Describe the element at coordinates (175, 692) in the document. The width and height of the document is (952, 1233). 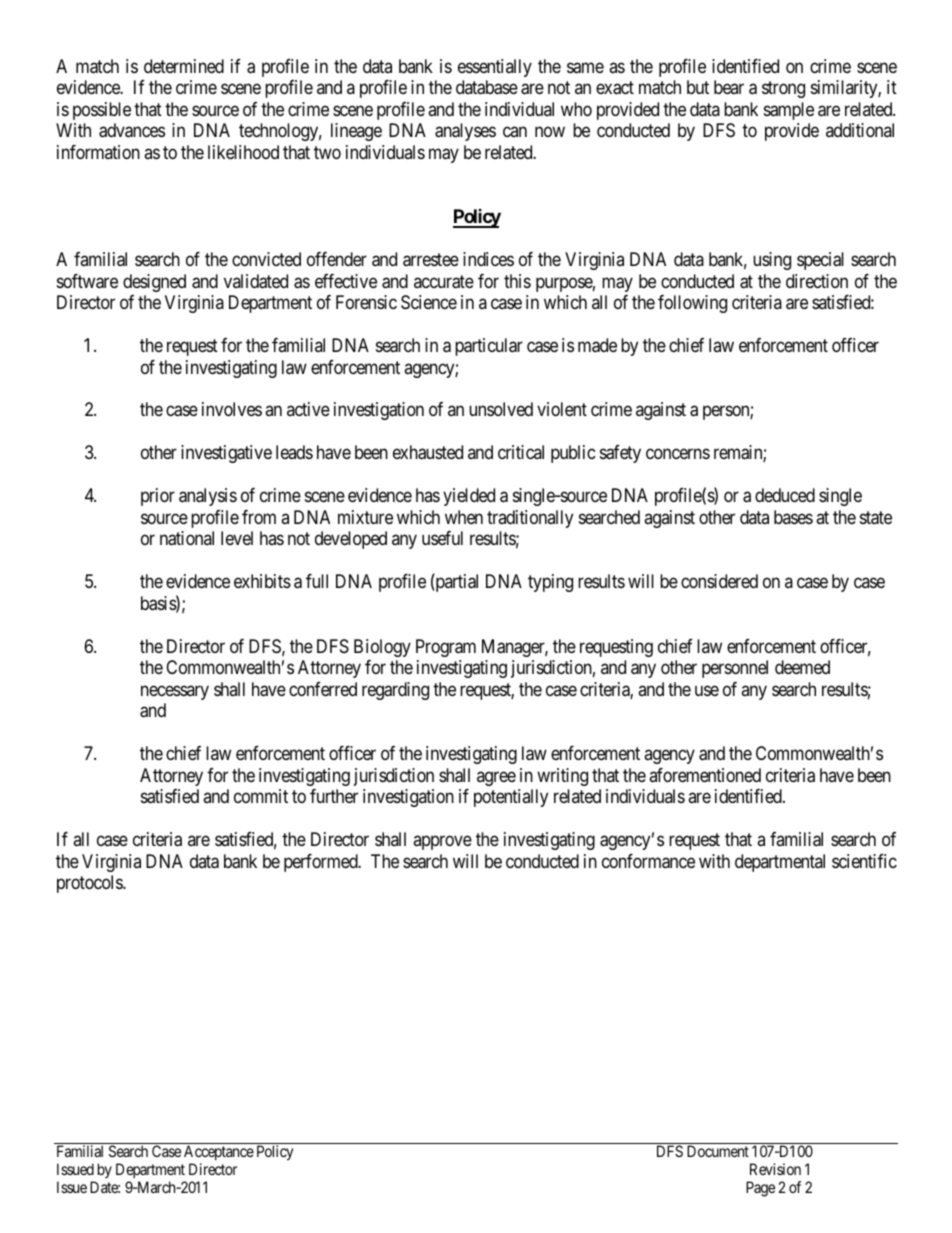
I see `necessary` at that location.
